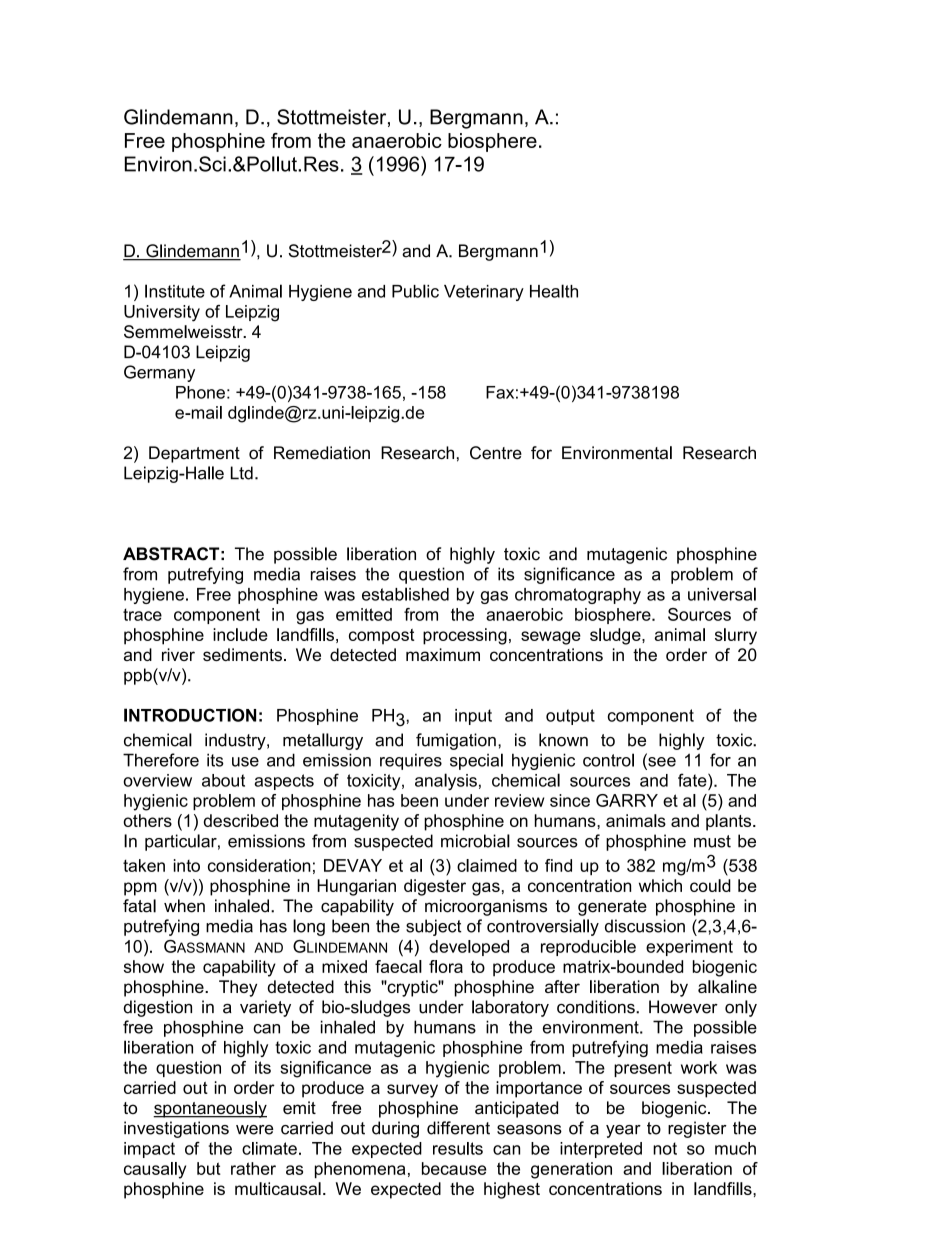 Image resolution: width=952 pixels, height=1233 pixels. What do you see at coordinates (456, 741) in the image?
I see `fumigation` at bounding box center [456, 741].
